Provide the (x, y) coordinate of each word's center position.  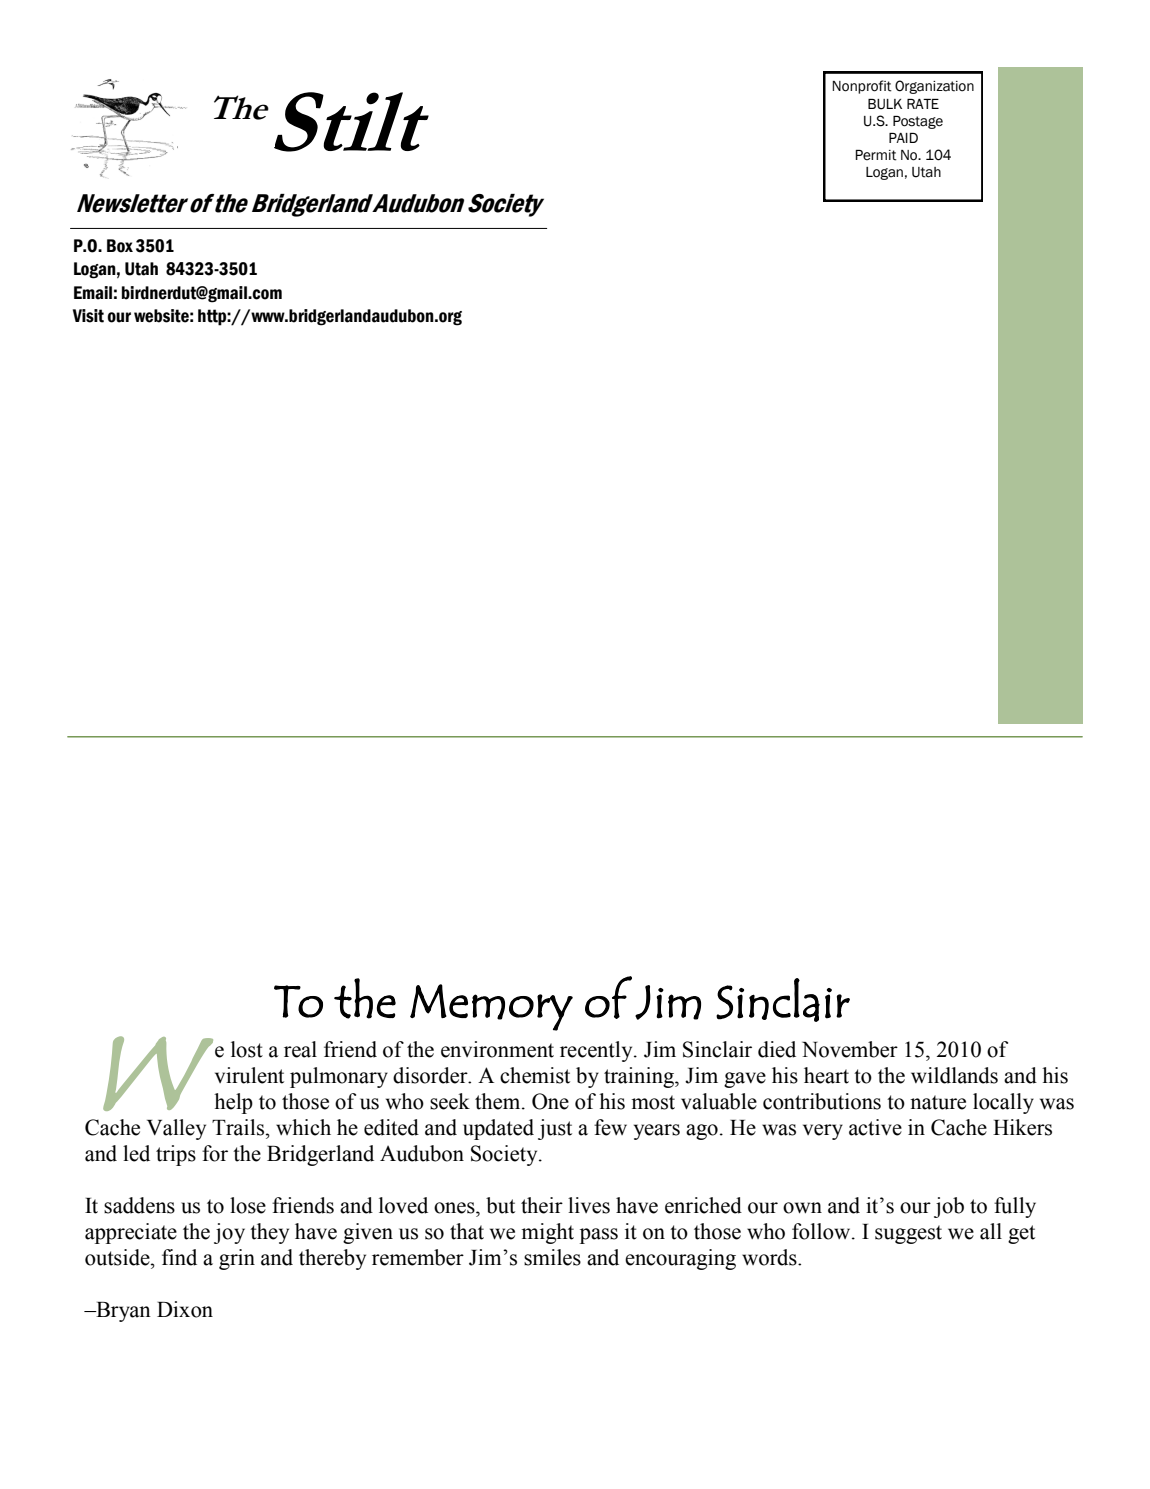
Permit (876, 155)
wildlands (954, 1075)
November (850, 1049)
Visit (88, 316)
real (300, 1049)
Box (120, 246)
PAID (903, 138)
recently (597, 1051)
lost (247, 1049)
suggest (908, 1234)
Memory (491, 1007)
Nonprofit (862, 87)
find (179, 1257)
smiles (552, 1257)
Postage (918, 122)
